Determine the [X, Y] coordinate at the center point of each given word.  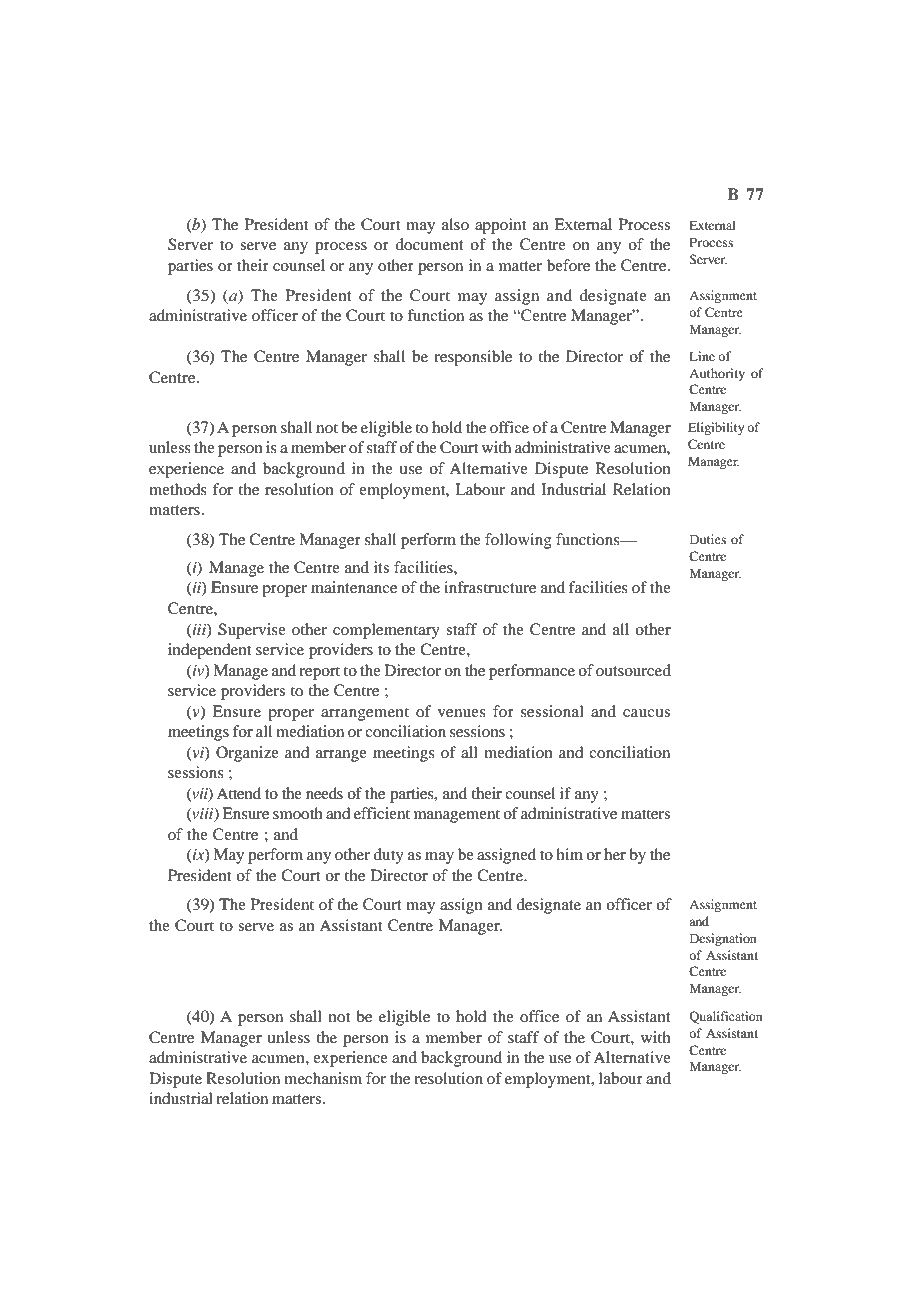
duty [388, 856]
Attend [238, 793]
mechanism [323, 1078]
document [429, 244]
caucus [646, 713]
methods [178, 489]
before [568, 265]
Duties [708, 539]
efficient [382, 813]
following [518, 541]
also [455, 224]
